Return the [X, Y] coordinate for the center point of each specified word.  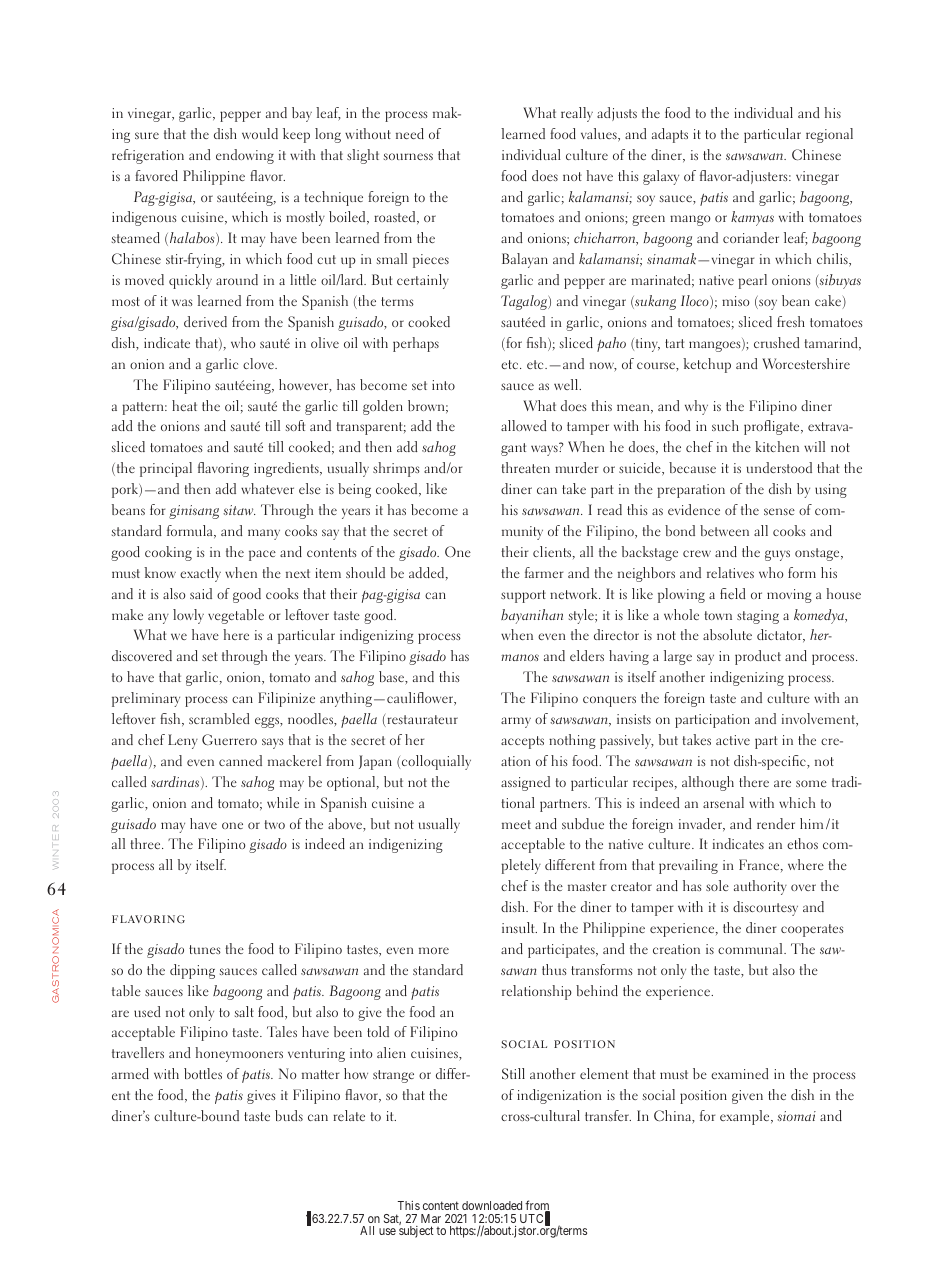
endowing [245, 156]
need [410, 133]
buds [289, 1115]
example [746, 1117]
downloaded [492, 1205]
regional [829, 135]
